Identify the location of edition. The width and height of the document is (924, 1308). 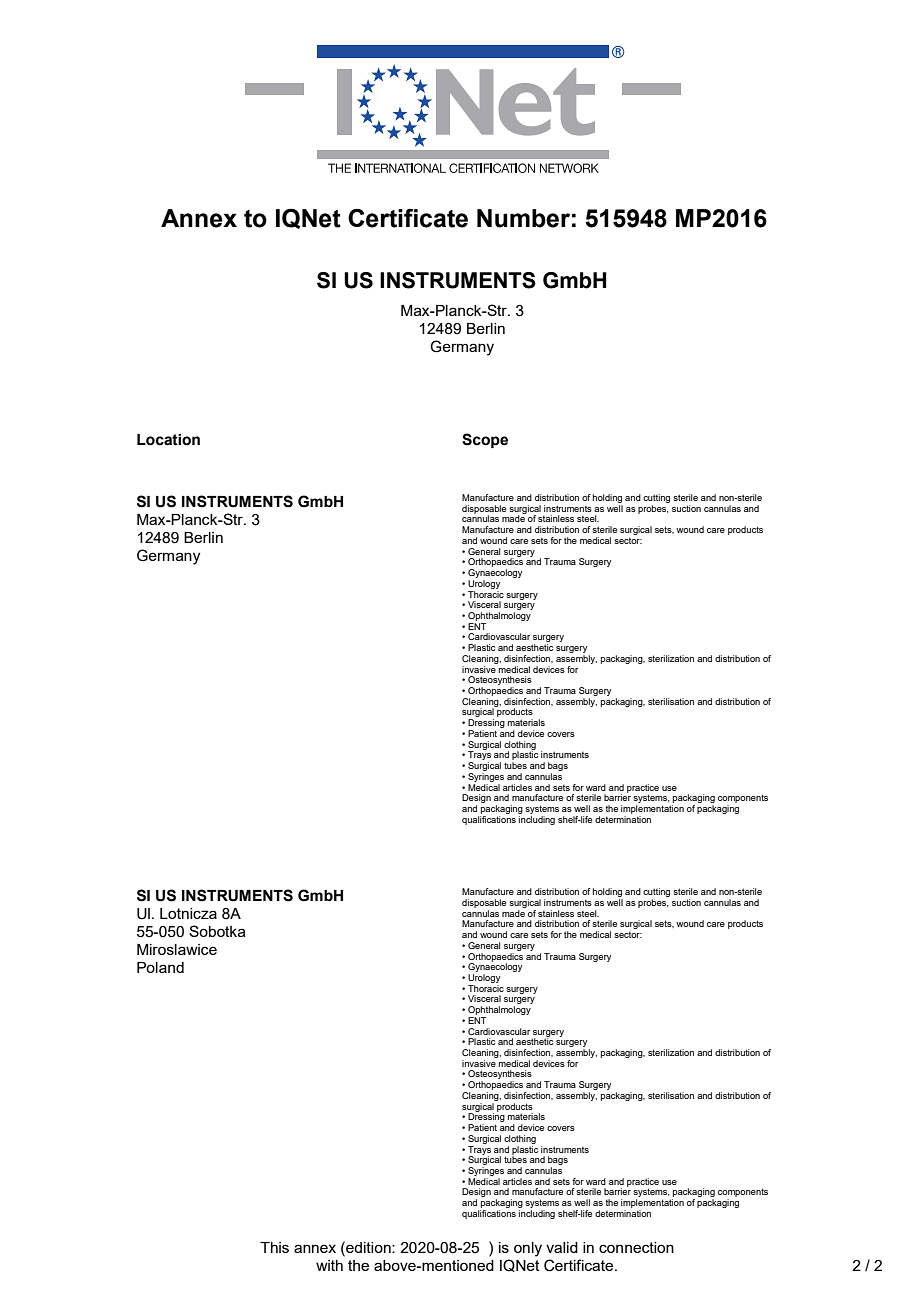
(368, 1247).
